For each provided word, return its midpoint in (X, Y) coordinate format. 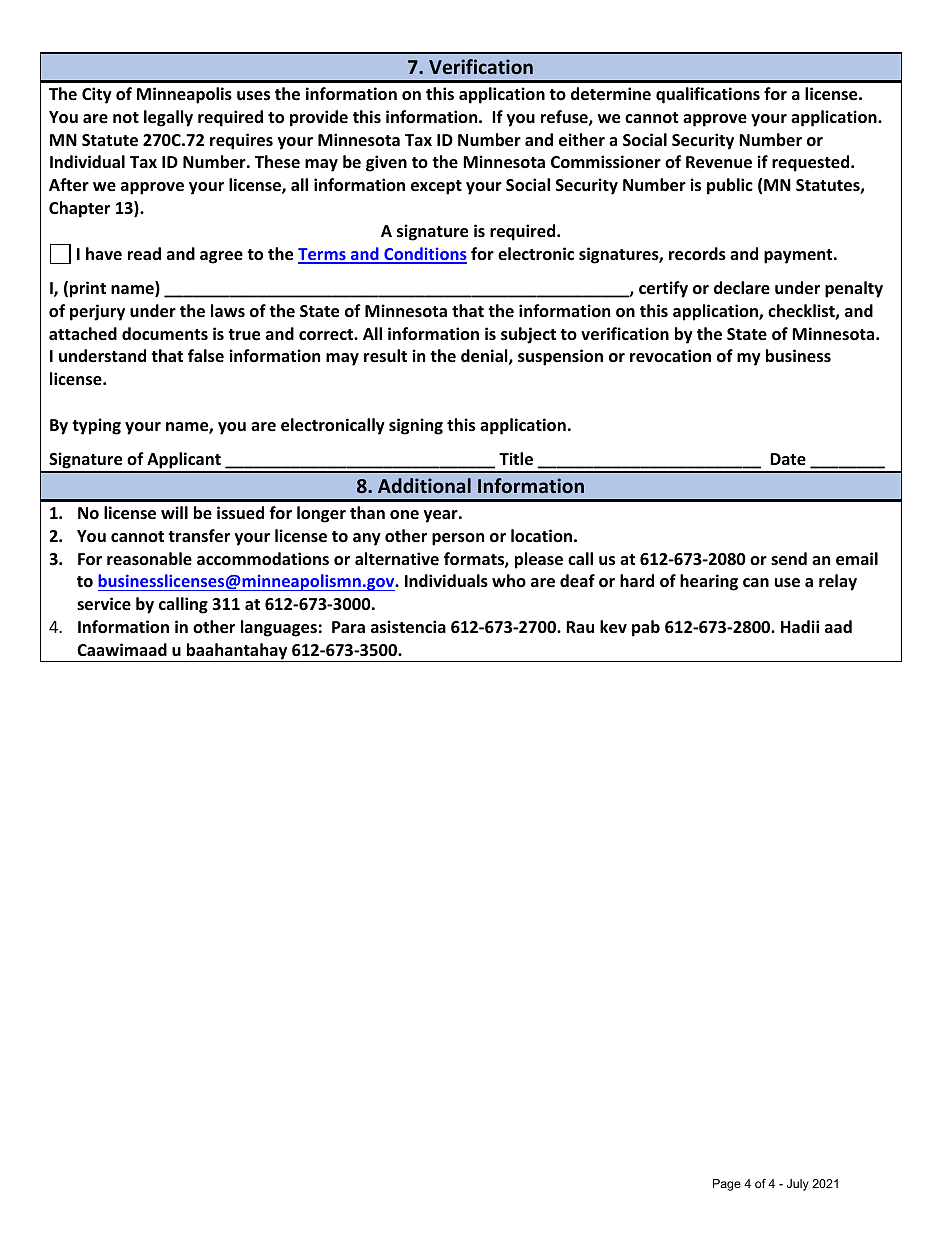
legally (168, 118)
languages (279, 628)
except (436, 187)
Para (348, 627)
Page (727, 1185)
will (174, 512)
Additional (424, 485)
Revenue (719, 162)
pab (646, 628)
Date (788, 459)
